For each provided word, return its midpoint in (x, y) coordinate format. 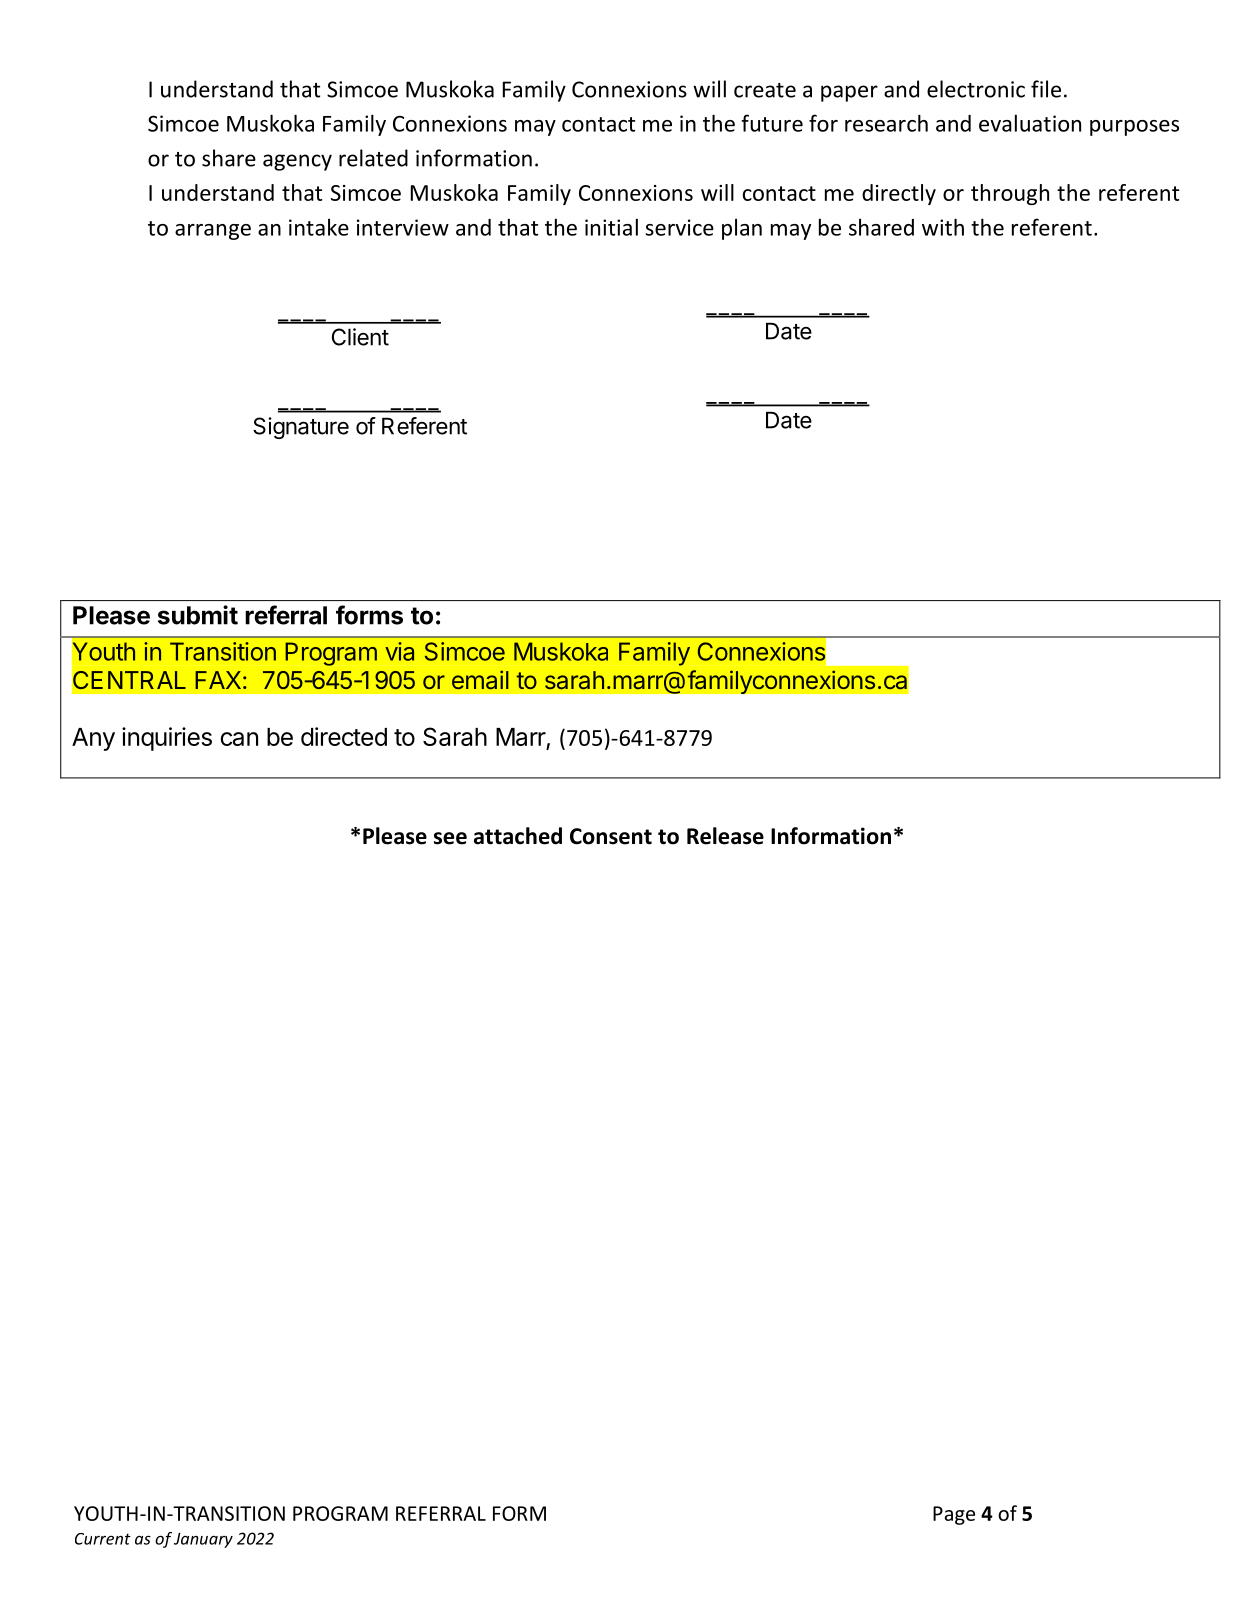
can (239, 739)
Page (954, 1515)
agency (297, 162)
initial (611, 227)
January (203, 1540)
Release (725, 836)
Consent (611, 836)
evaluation (1030, 123)
